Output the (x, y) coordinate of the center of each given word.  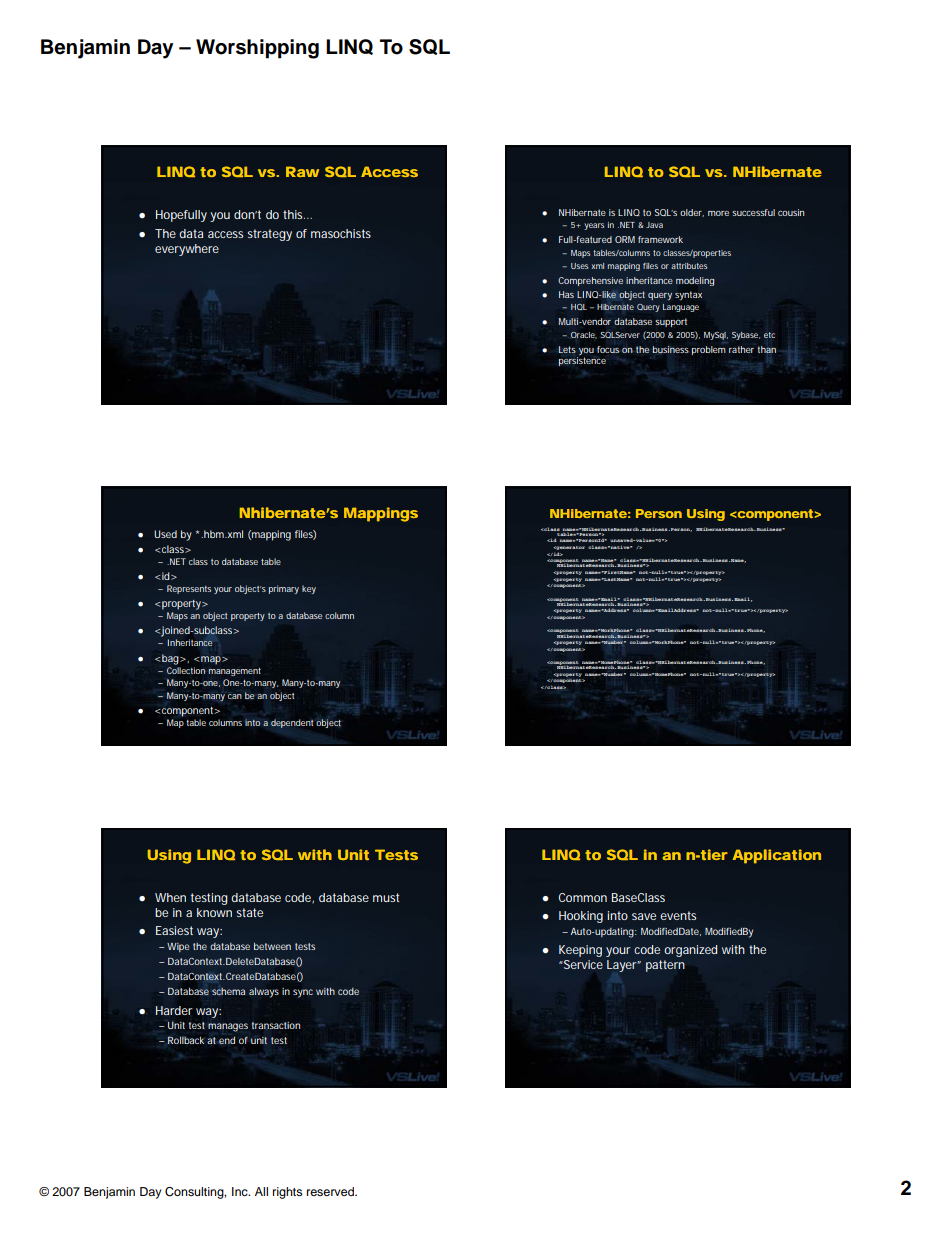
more (718, 213)
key (309, 589)
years (594, 226)
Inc (241, 1191)
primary (284, 589)
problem (709, 350)
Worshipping (257, 49)
